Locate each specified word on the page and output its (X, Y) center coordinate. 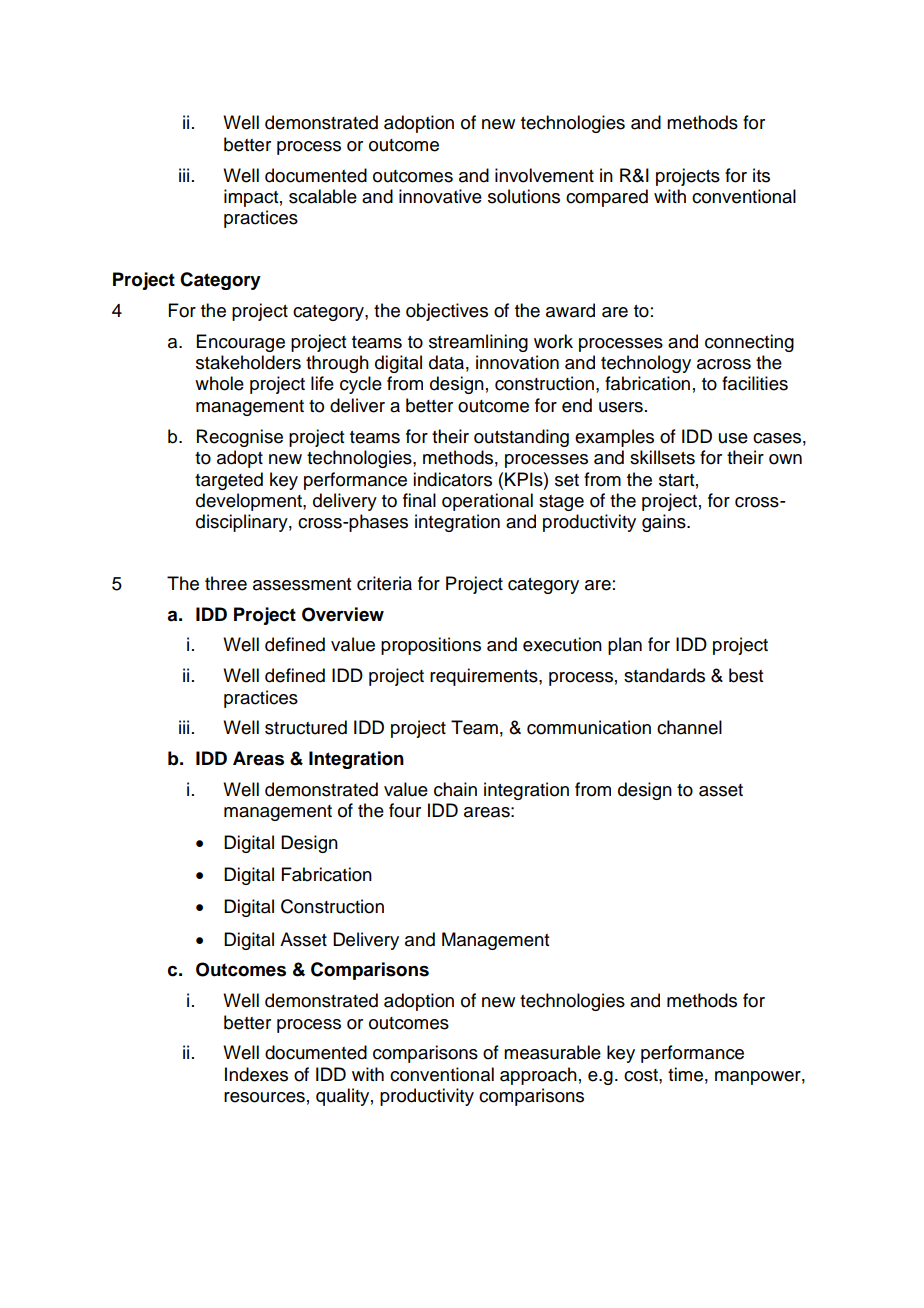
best (746, 675)
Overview (343, 614)
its (761, 175)
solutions (524, 196)
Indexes (256, 1074)
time (685, 1074)
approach (538, 1076)
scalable (323, 196)
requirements (485, 677)
